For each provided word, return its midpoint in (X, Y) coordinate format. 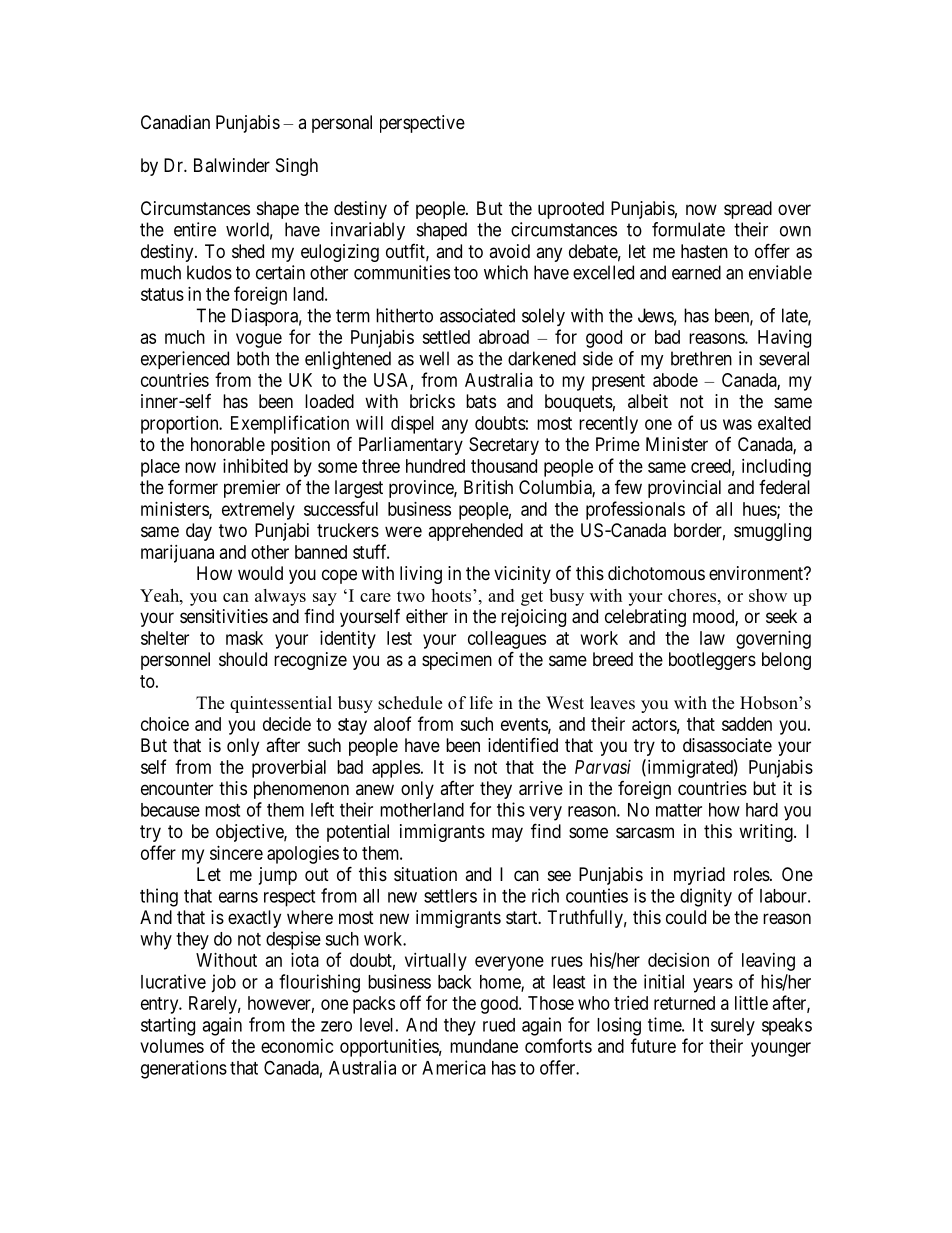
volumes (172, 1046)
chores (693, 595)
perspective (422, 124)
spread (748, 210)
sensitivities (224, 616)
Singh (297, 167)
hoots (452, 595)
